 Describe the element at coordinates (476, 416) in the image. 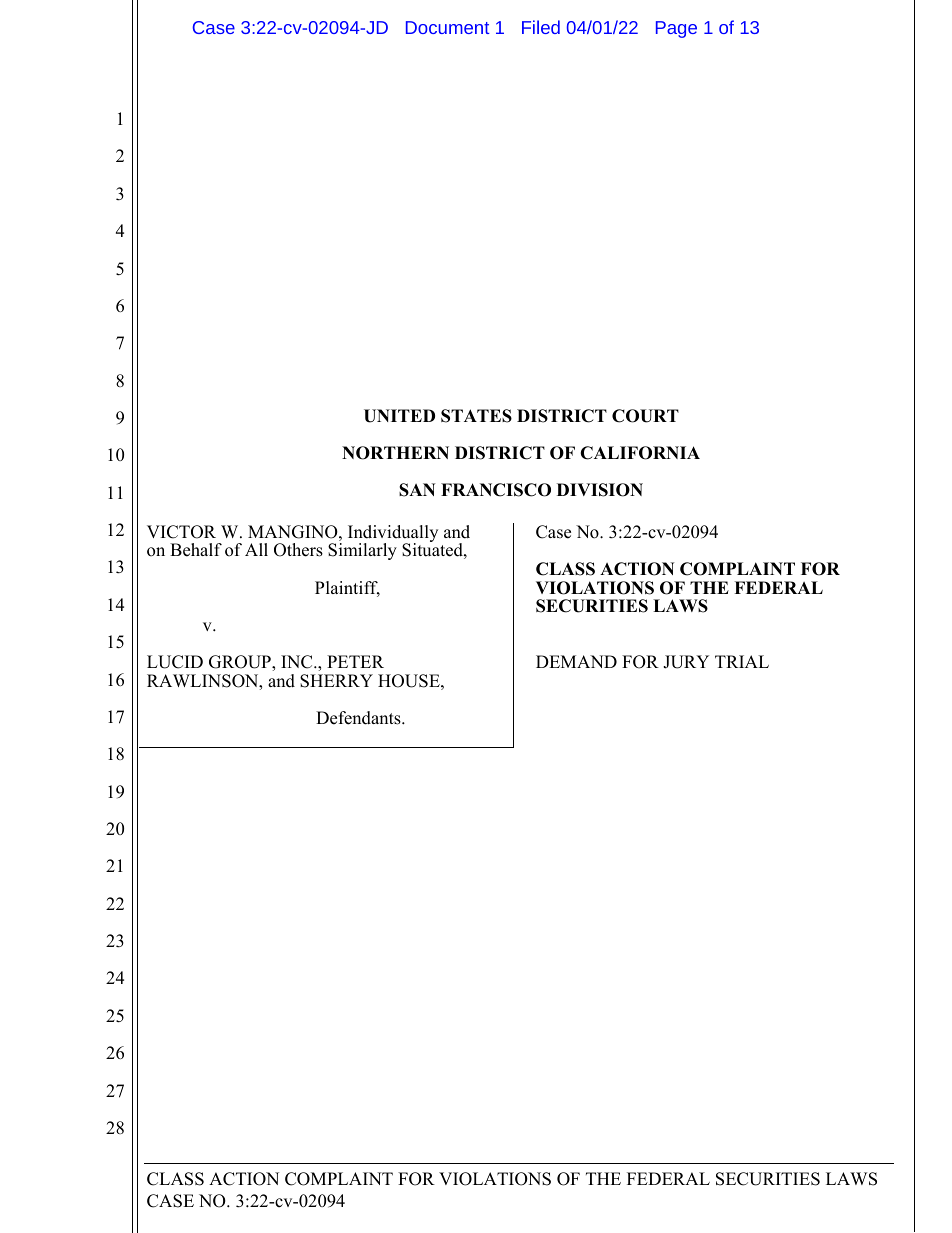

I see `STATES` at that location.
